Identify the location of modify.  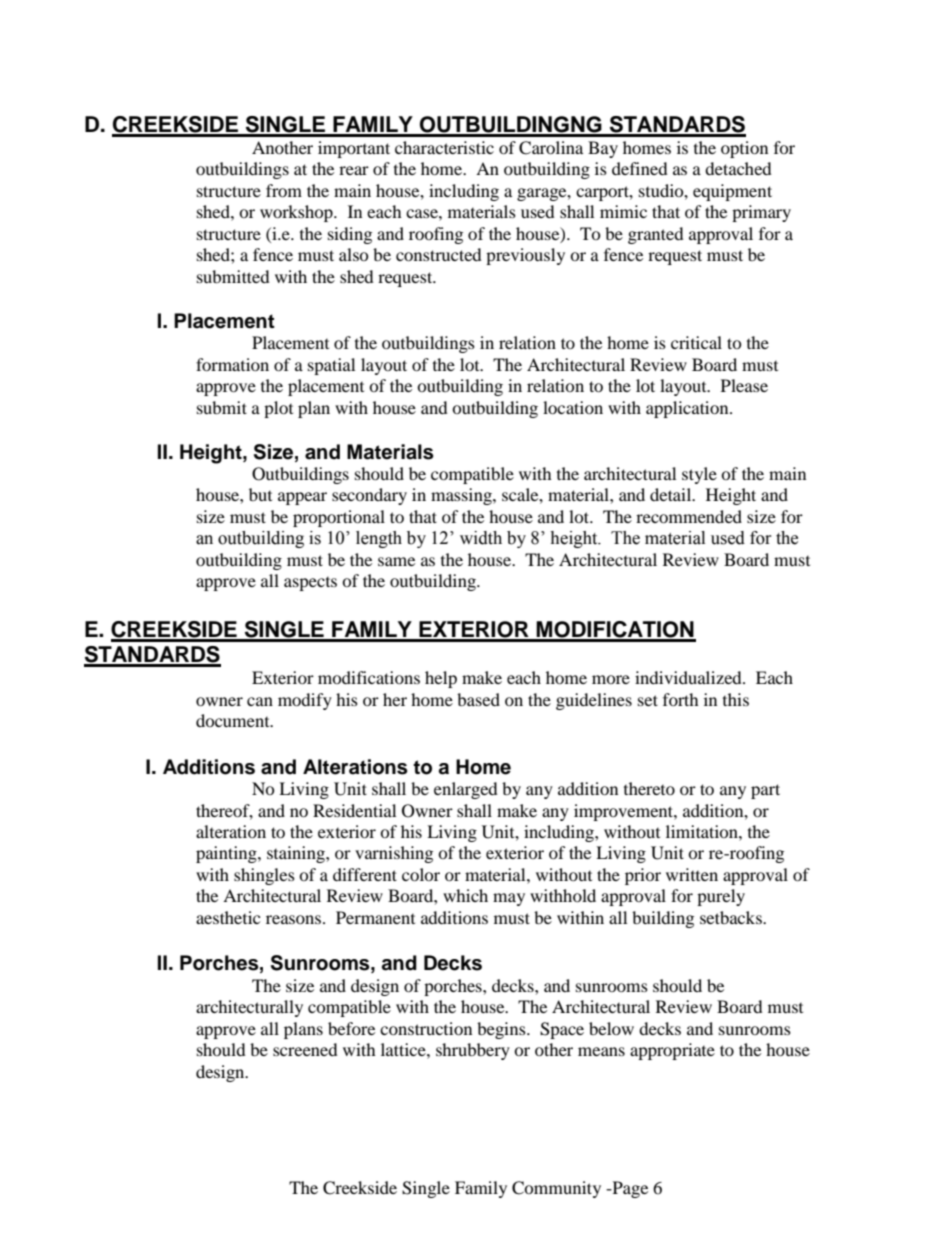
(305, 701).
